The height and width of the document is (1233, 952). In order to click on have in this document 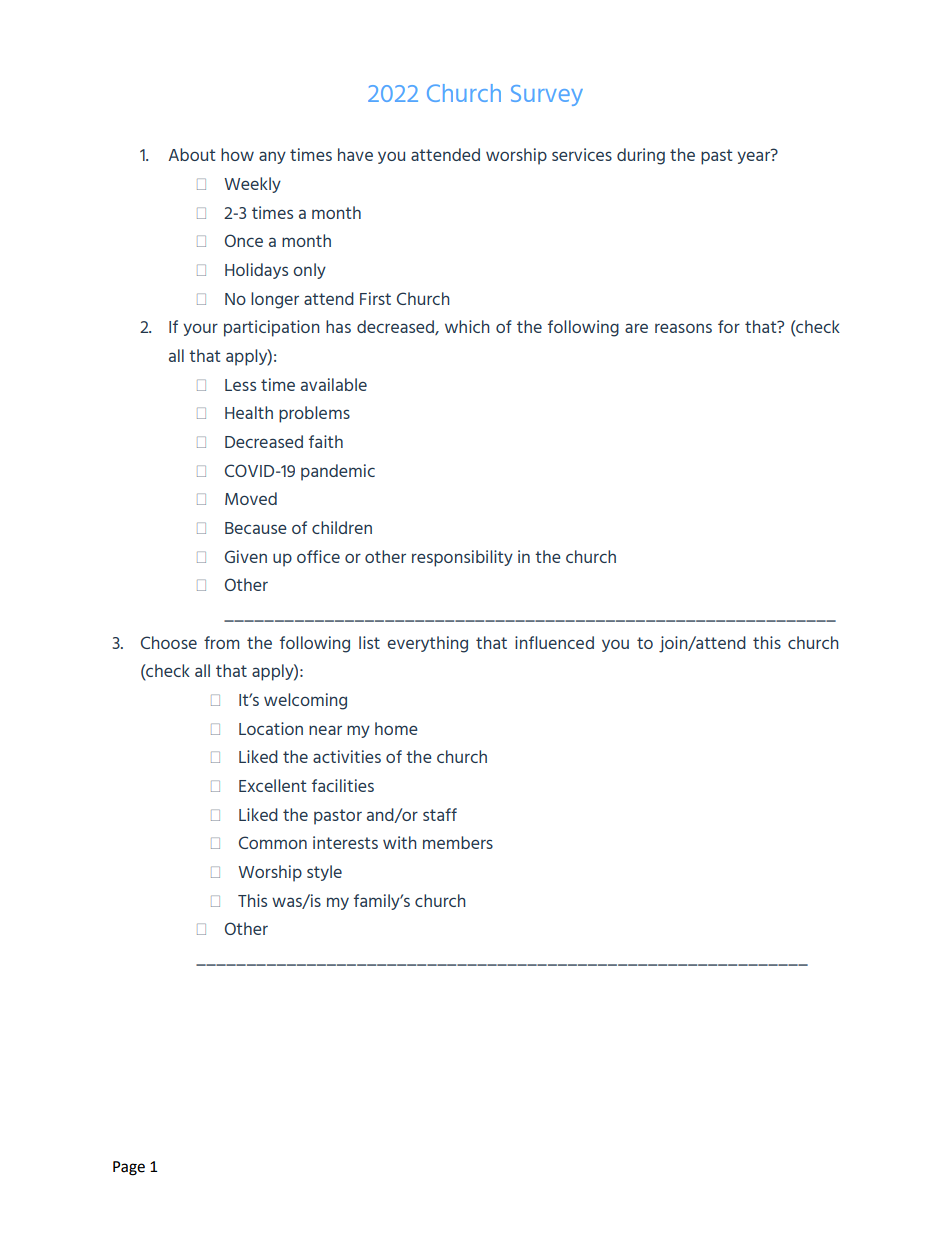, I will do `click(355, 154)`.
